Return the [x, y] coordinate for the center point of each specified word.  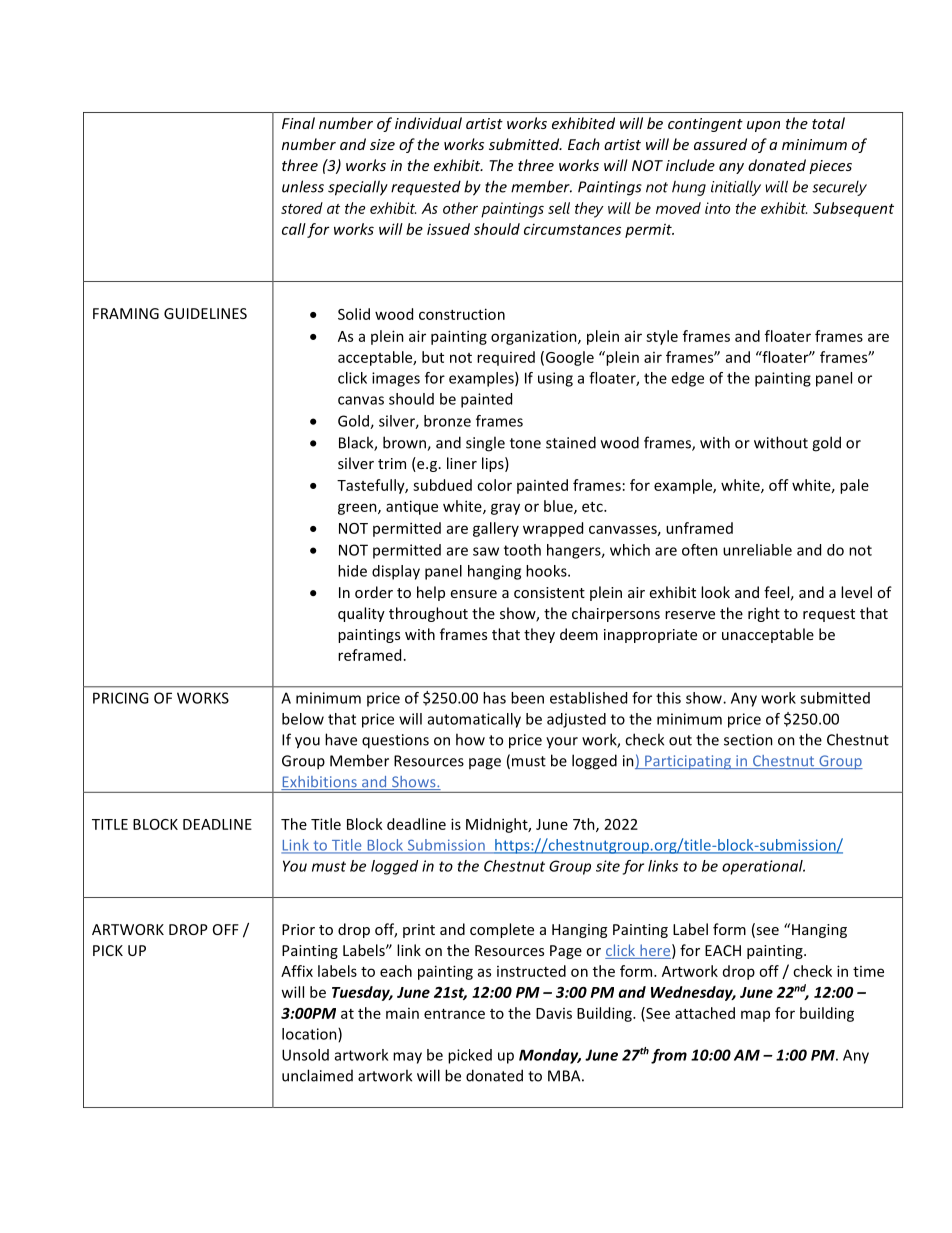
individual [428, 123]
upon [763, 126]
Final [298, 123]
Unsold [305, 1055]
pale [854, 486]
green [358, 509]
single [485, 444]
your [562, 742]
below [303, 719]
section [748, 740]
